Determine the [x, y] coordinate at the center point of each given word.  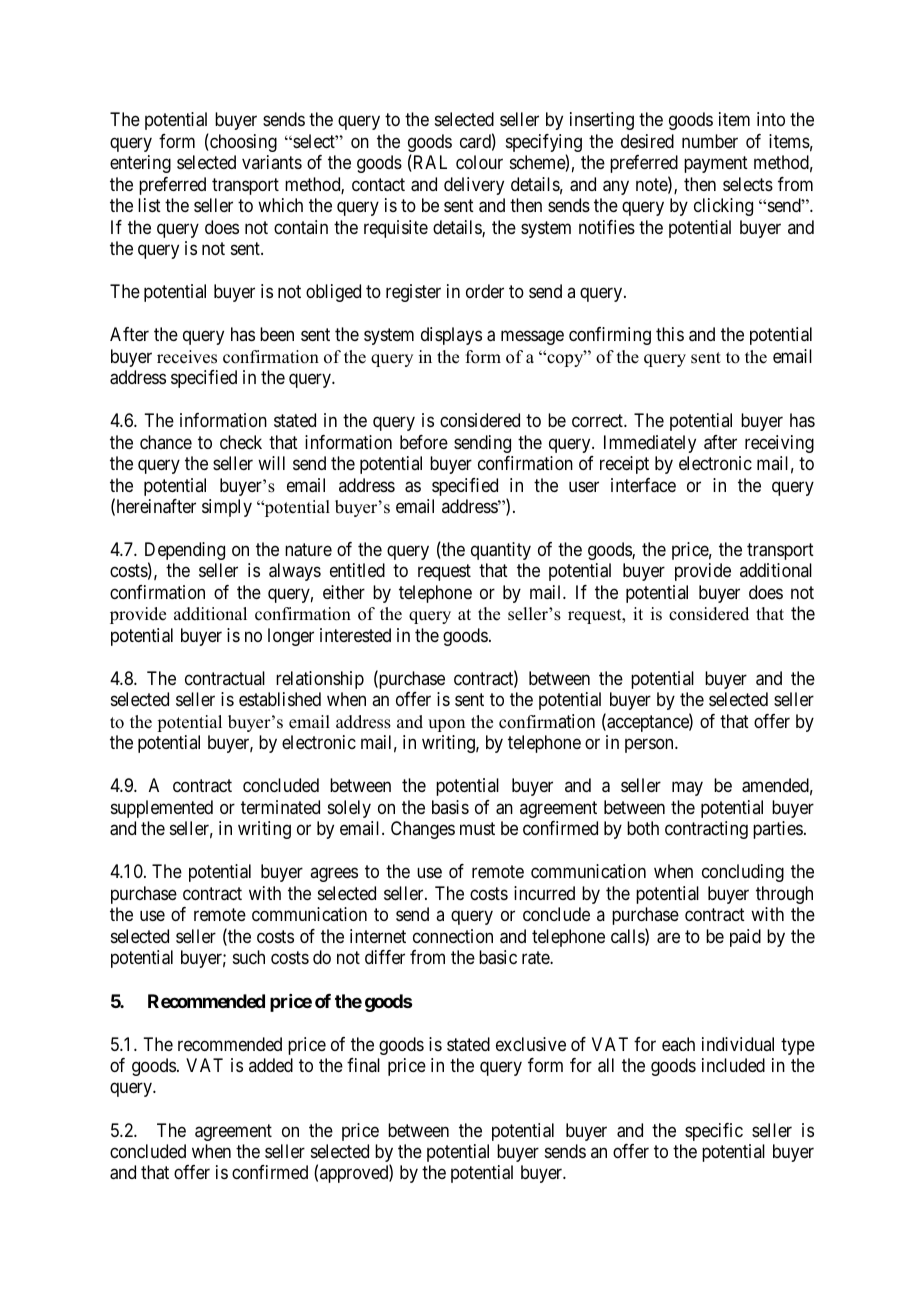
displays [451, 336]
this [670, 334]
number [710, 141]
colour [479, 162]
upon [446, 725]
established [280, 699]
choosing [242, 143]
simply [227, 508]
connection [453, 936]
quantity [501, 551]
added [271, 1065]
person [650, 746]
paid [745, 938]
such [249, 957]
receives [187, 357]
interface [643, 485]
